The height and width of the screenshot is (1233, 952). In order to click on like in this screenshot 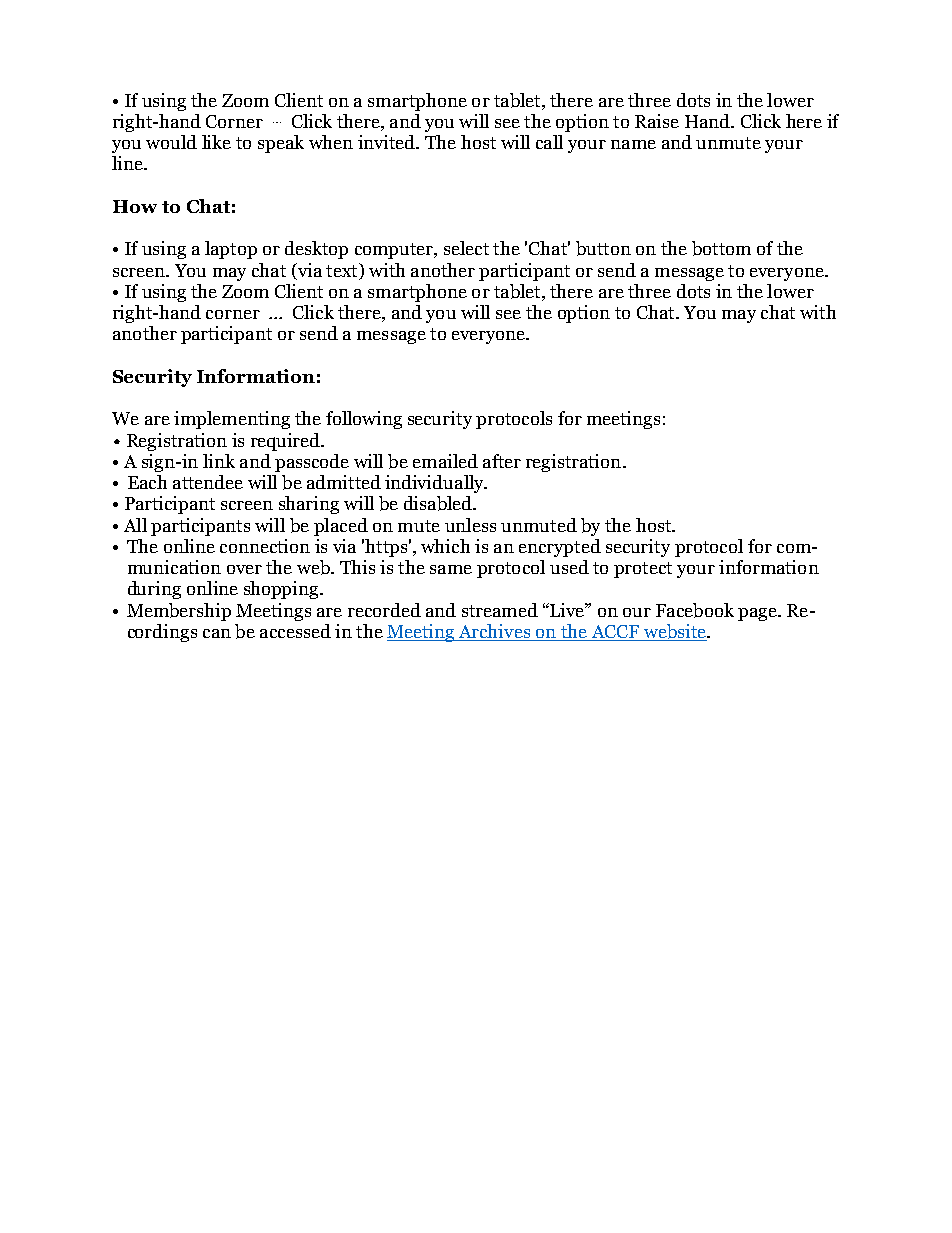, I will do `click(216, 142)`.
